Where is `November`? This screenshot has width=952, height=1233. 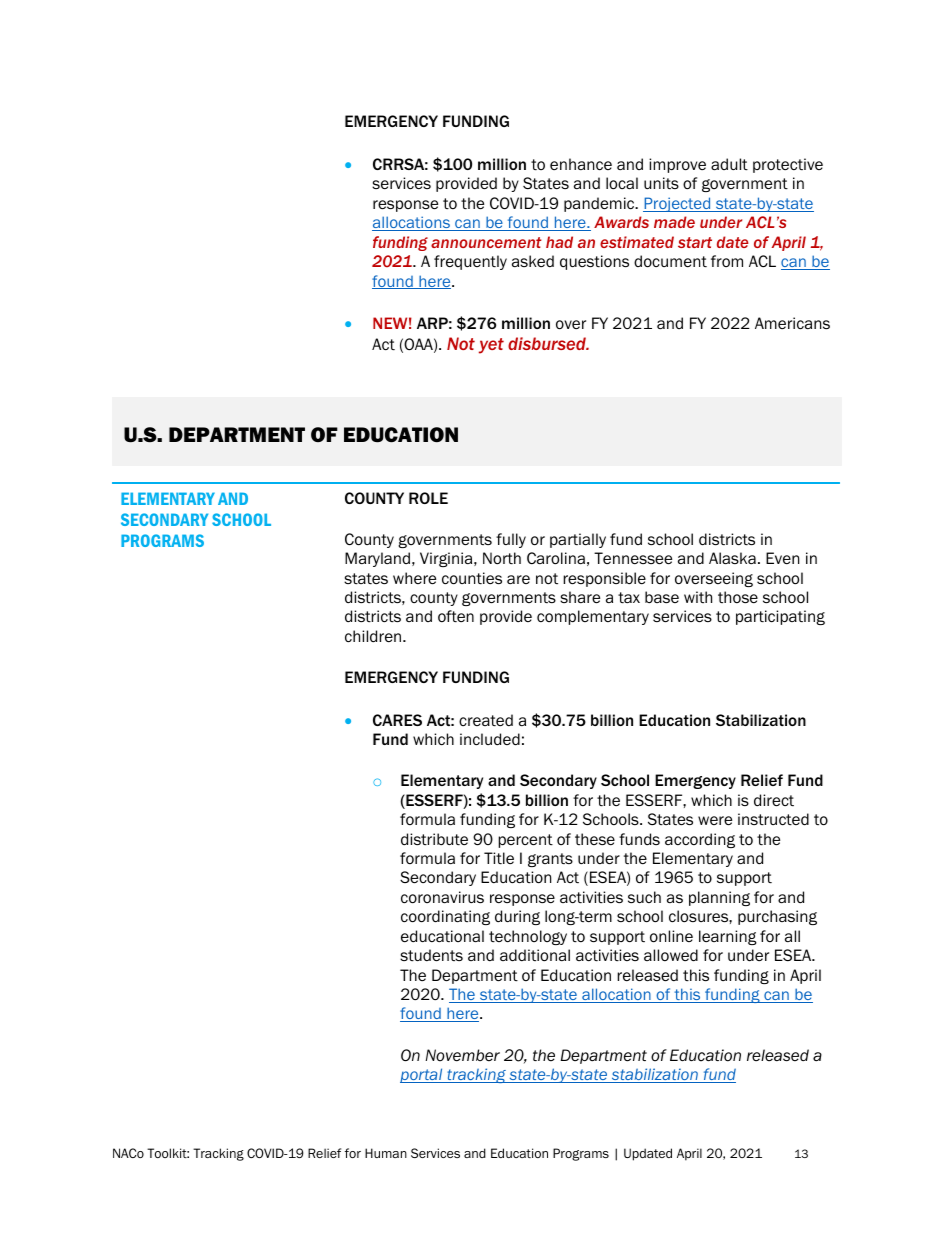
November is located at coordinates (462, 1055).
